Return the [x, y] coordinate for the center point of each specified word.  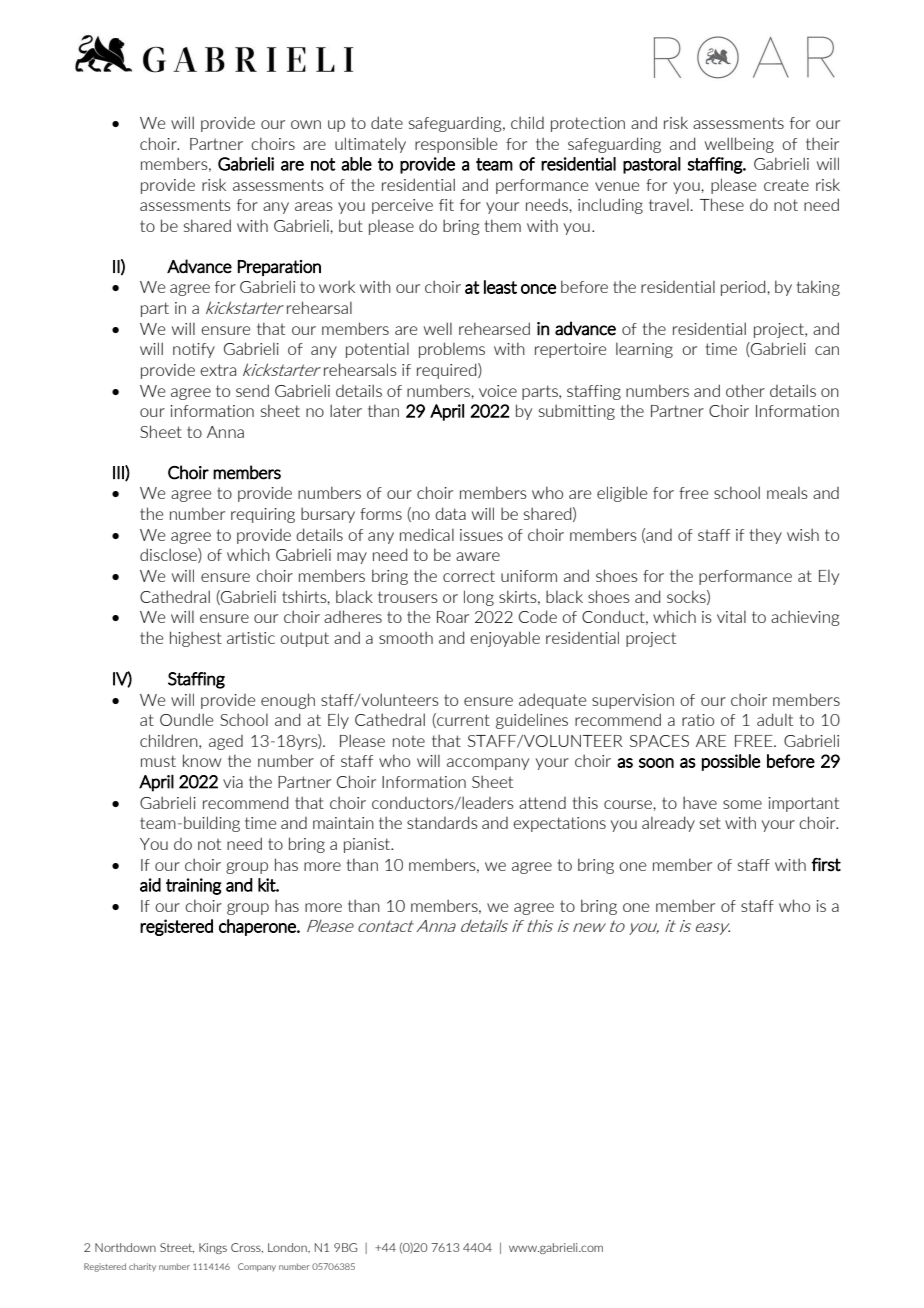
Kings [213, 1248]
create [786, 185]
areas [314, 206]
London [288, 1247]
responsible [456, 145]
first [826, 865]
